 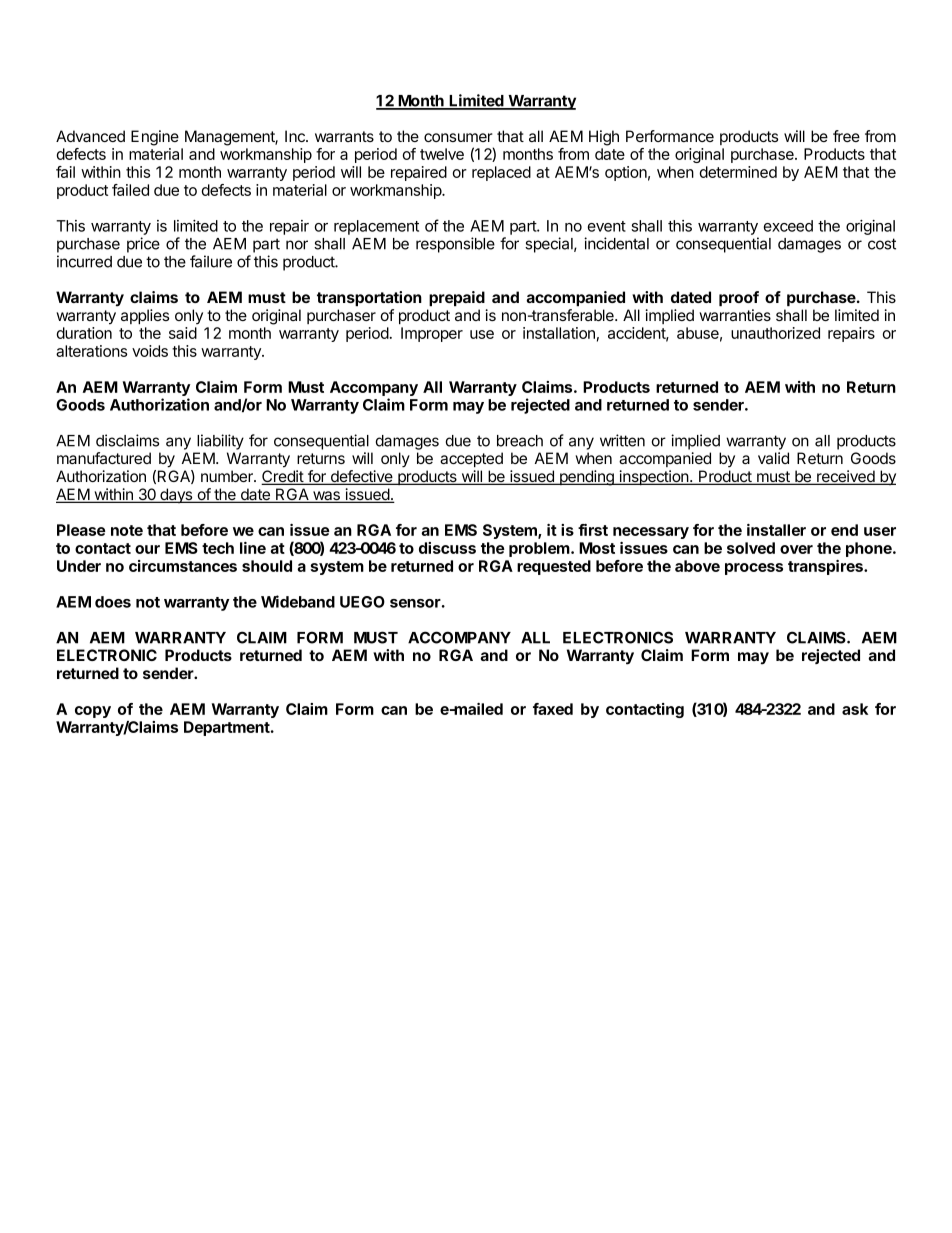 What do you see at coordinates (155, 138) in the screenshot?
I see `Engine` at bounding box center [155, 138].
